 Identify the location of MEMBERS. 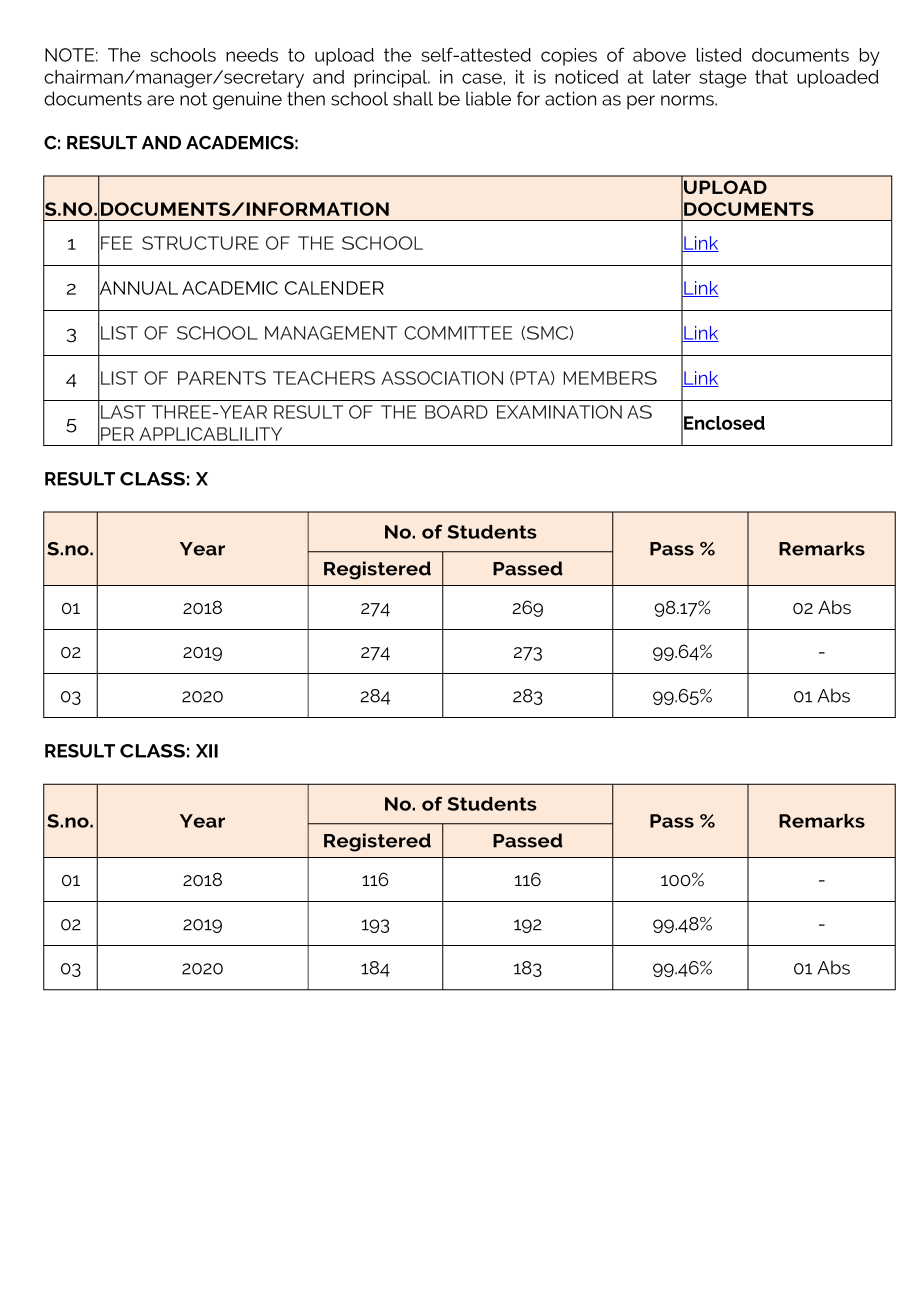
(610, 378).
